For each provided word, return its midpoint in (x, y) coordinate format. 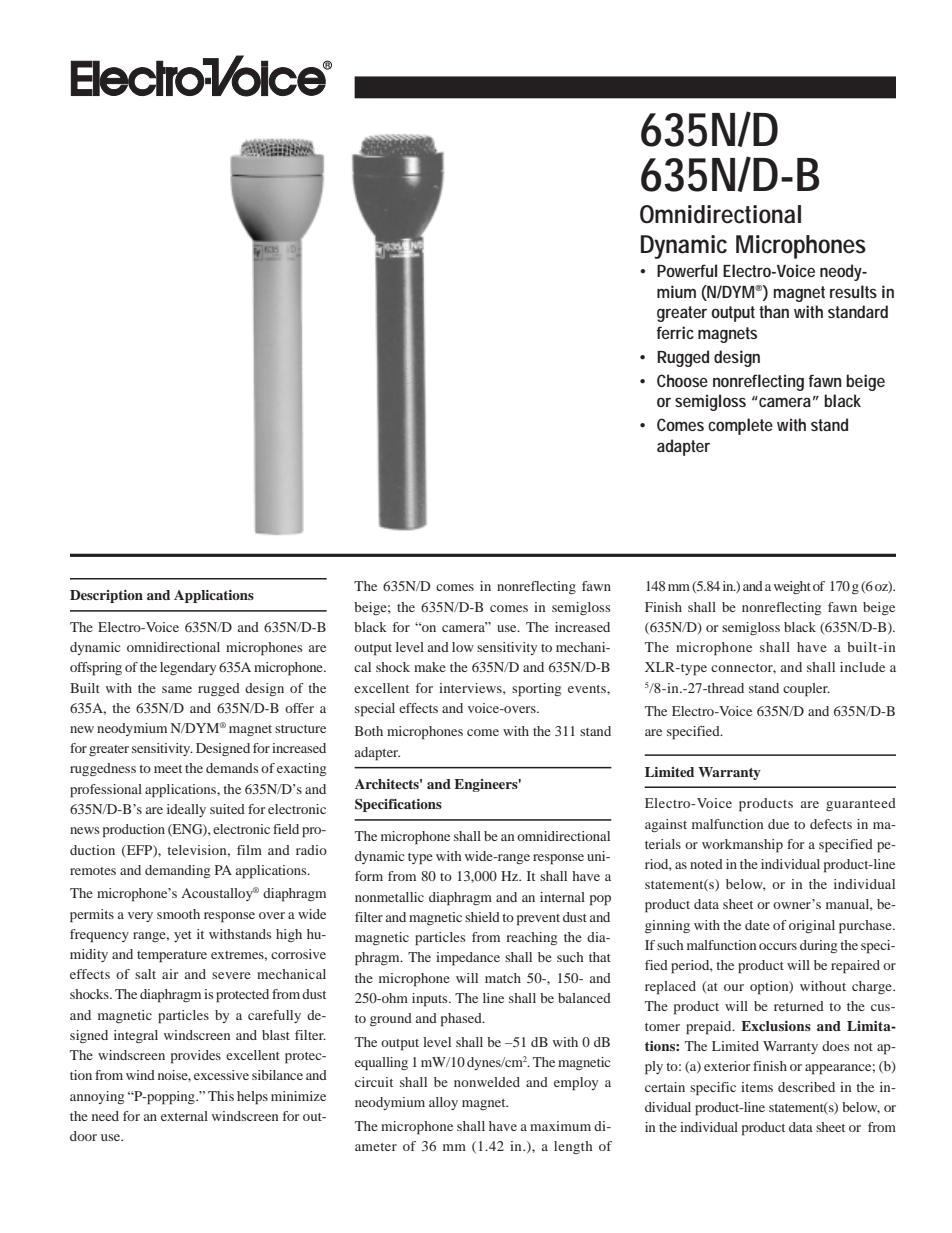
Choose (682, 380)
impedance (468, 959)
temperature (172, 957)
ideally (186, 810)
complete (740, 426)
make (430, 667)
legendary (188, 668)
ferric (675, 332)
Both (369, 731)
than (774, 311)
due (778, 824)
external (184, 1116)
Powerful (687, 270)
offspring (96, 669)
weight (792, 587)
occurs (778, 946)
